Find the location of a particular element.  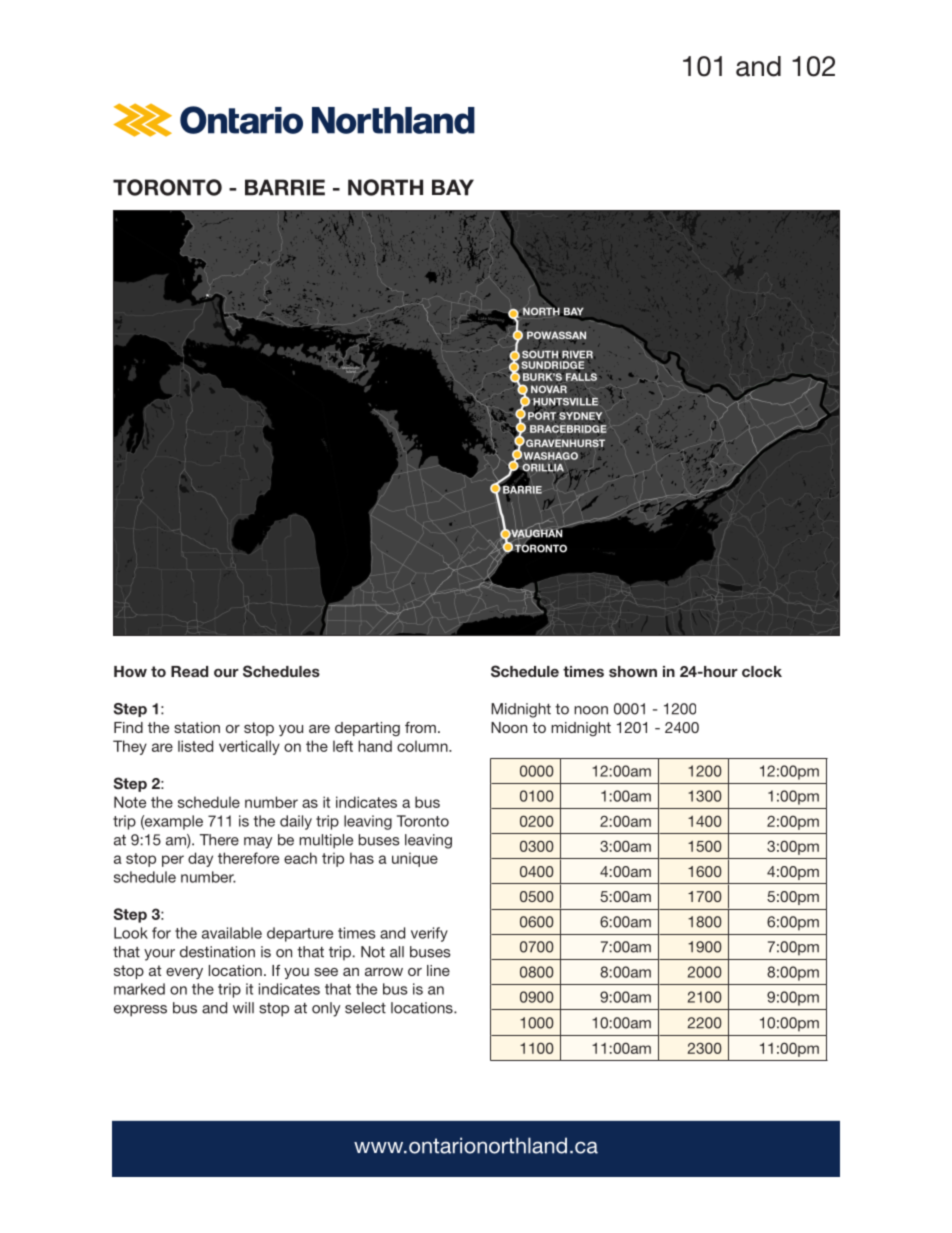

column is located at coordinates (423, 746).
